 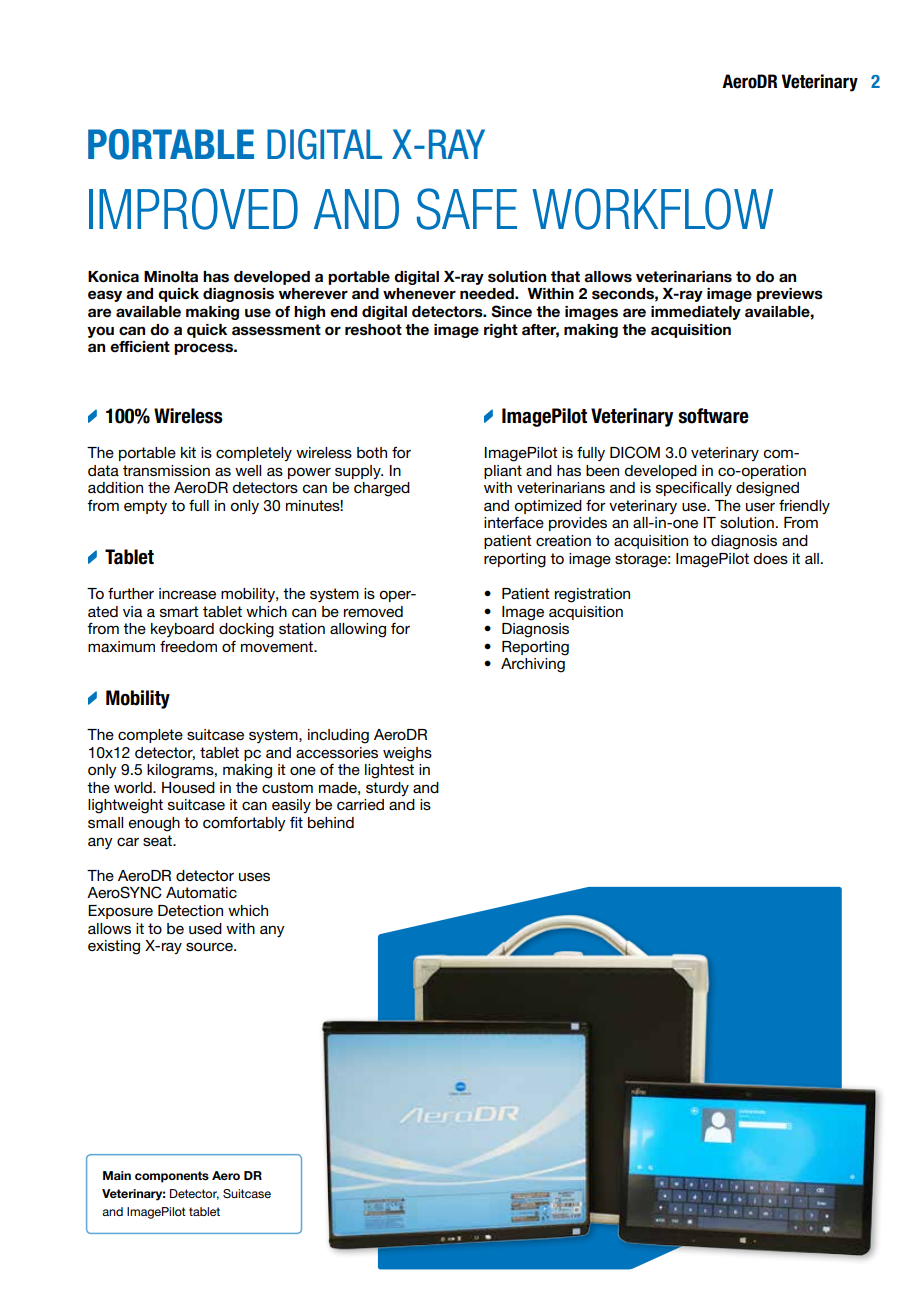 What do you see at coordinates (467, 209) in the image?
I see `SAFE` at bounding box center [467, 209].
